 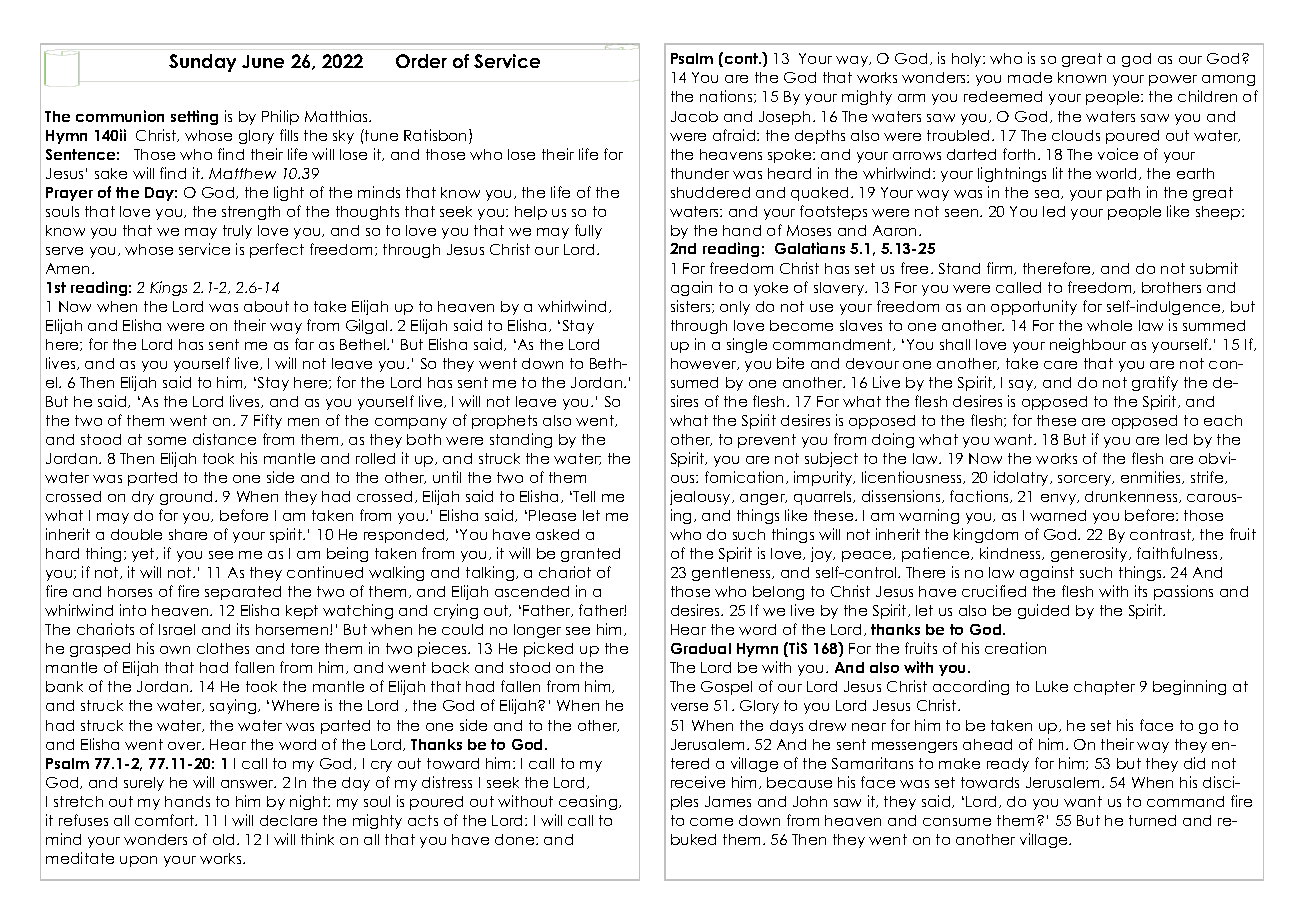 I want to click on jealousy, so click(x=701, y=497).
